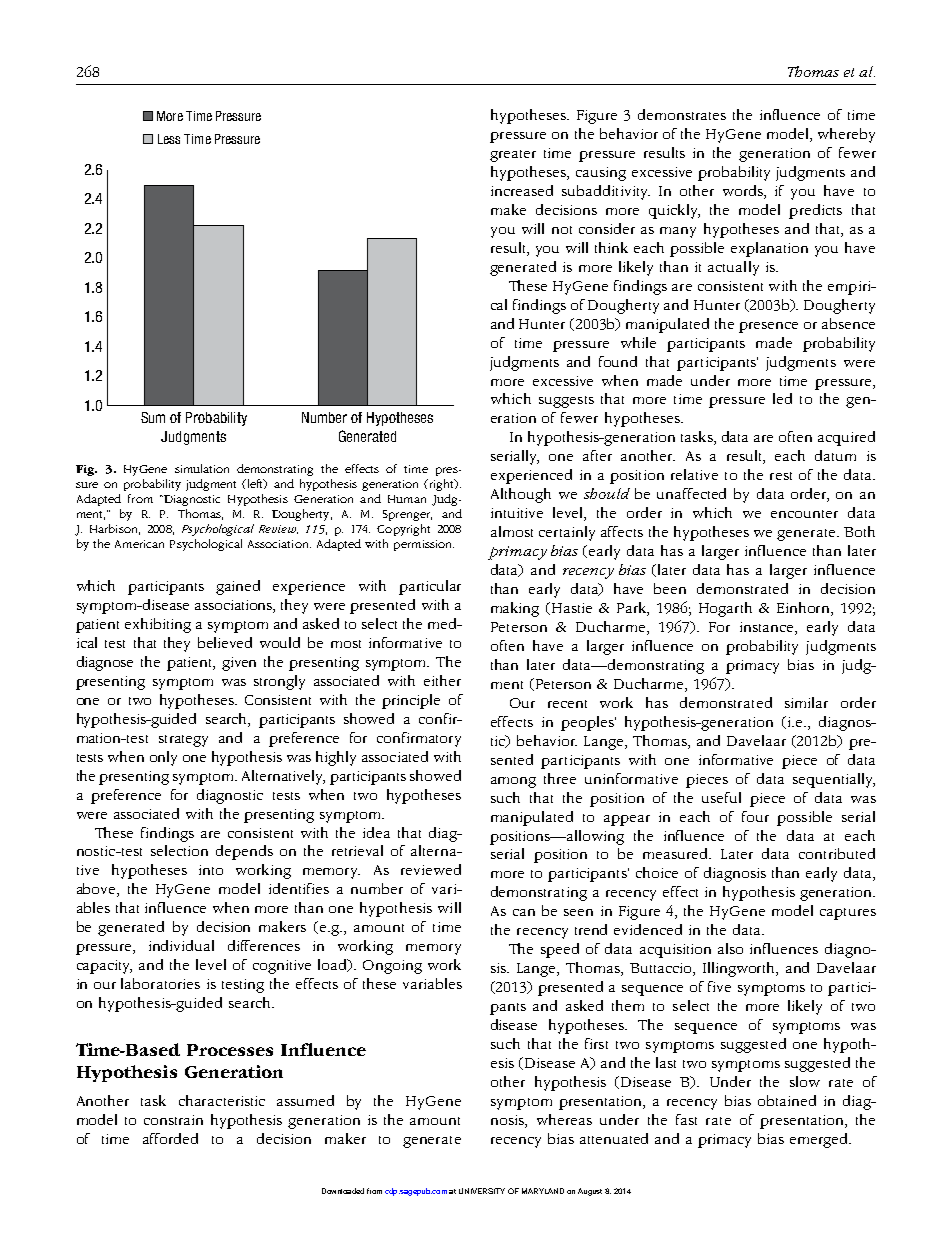 This screenshot has height=1237, width=952. What do you see at coordinates (566, 402) in the screenshot?
I see `suggests` at bounding box center [566, 402].
